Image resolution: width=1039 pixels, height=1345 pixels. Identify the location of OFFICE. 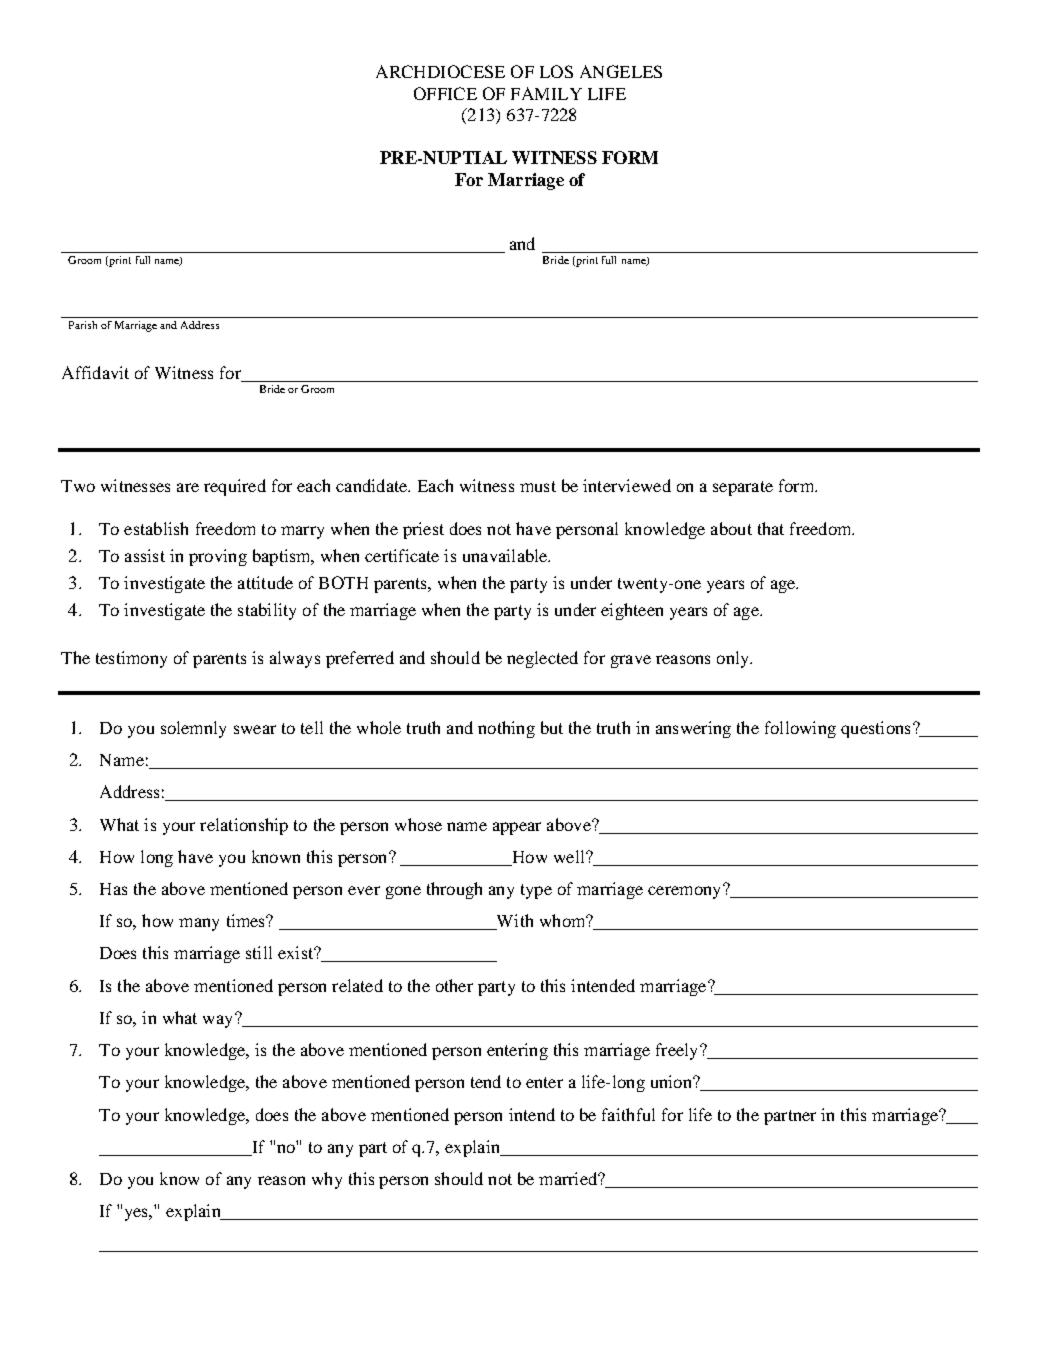
(445, 93).
